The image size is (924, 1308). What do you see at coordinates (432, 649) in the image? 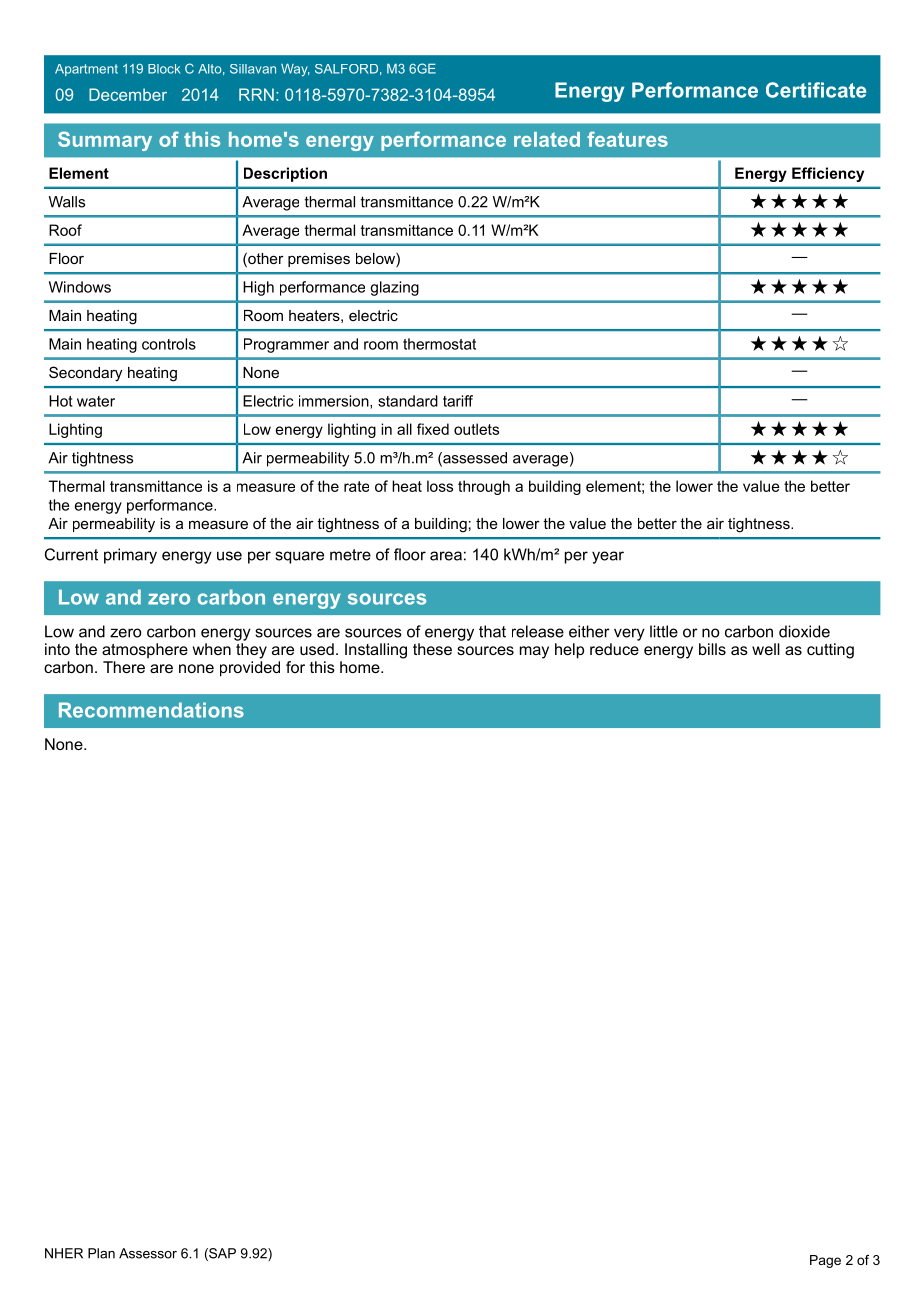
I see `these` at bounding box center [432, 649].
